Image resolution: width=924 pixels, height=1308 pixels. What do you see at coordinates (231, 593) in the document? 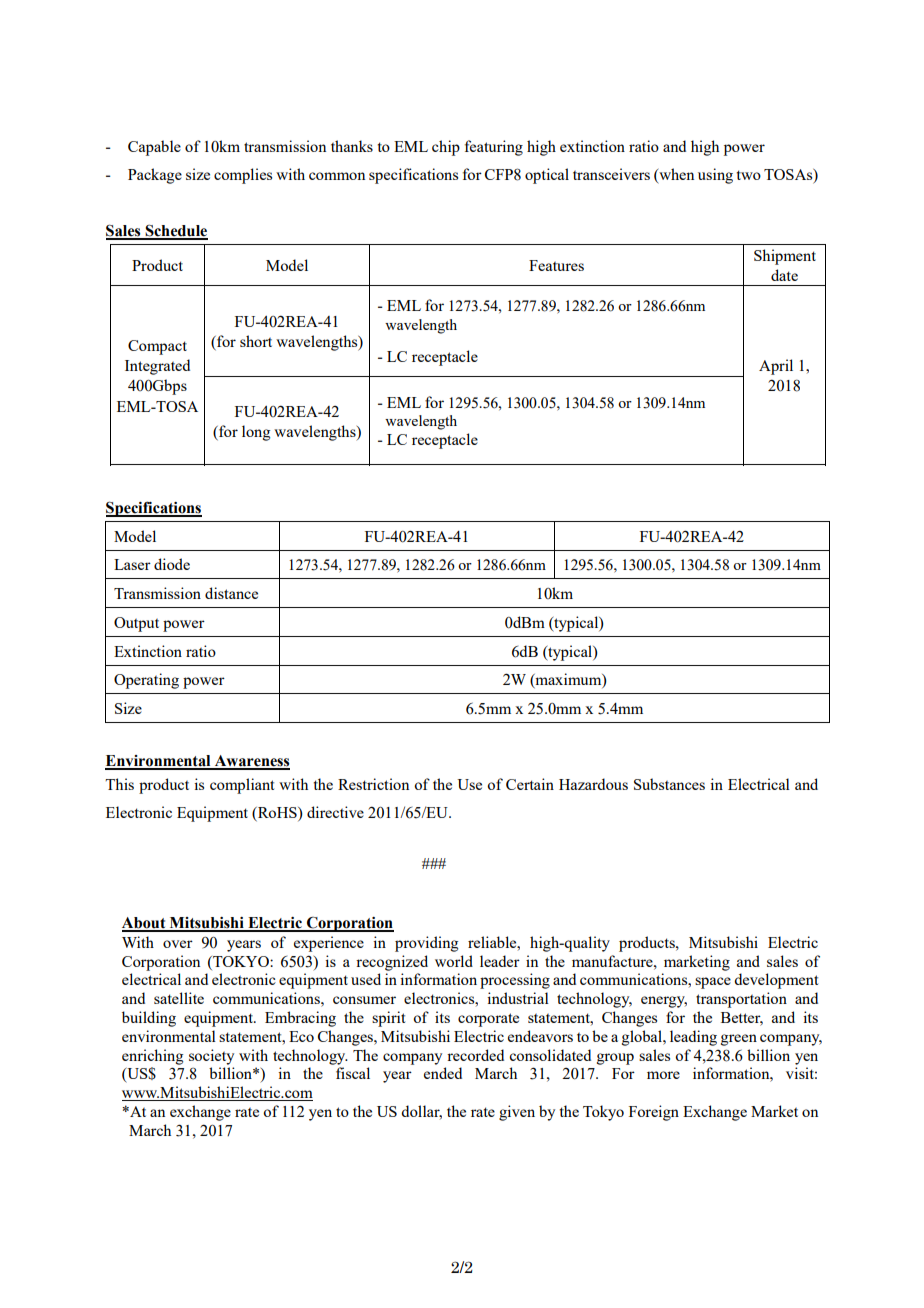
I see `distance` at bounding box center [231, 593].
